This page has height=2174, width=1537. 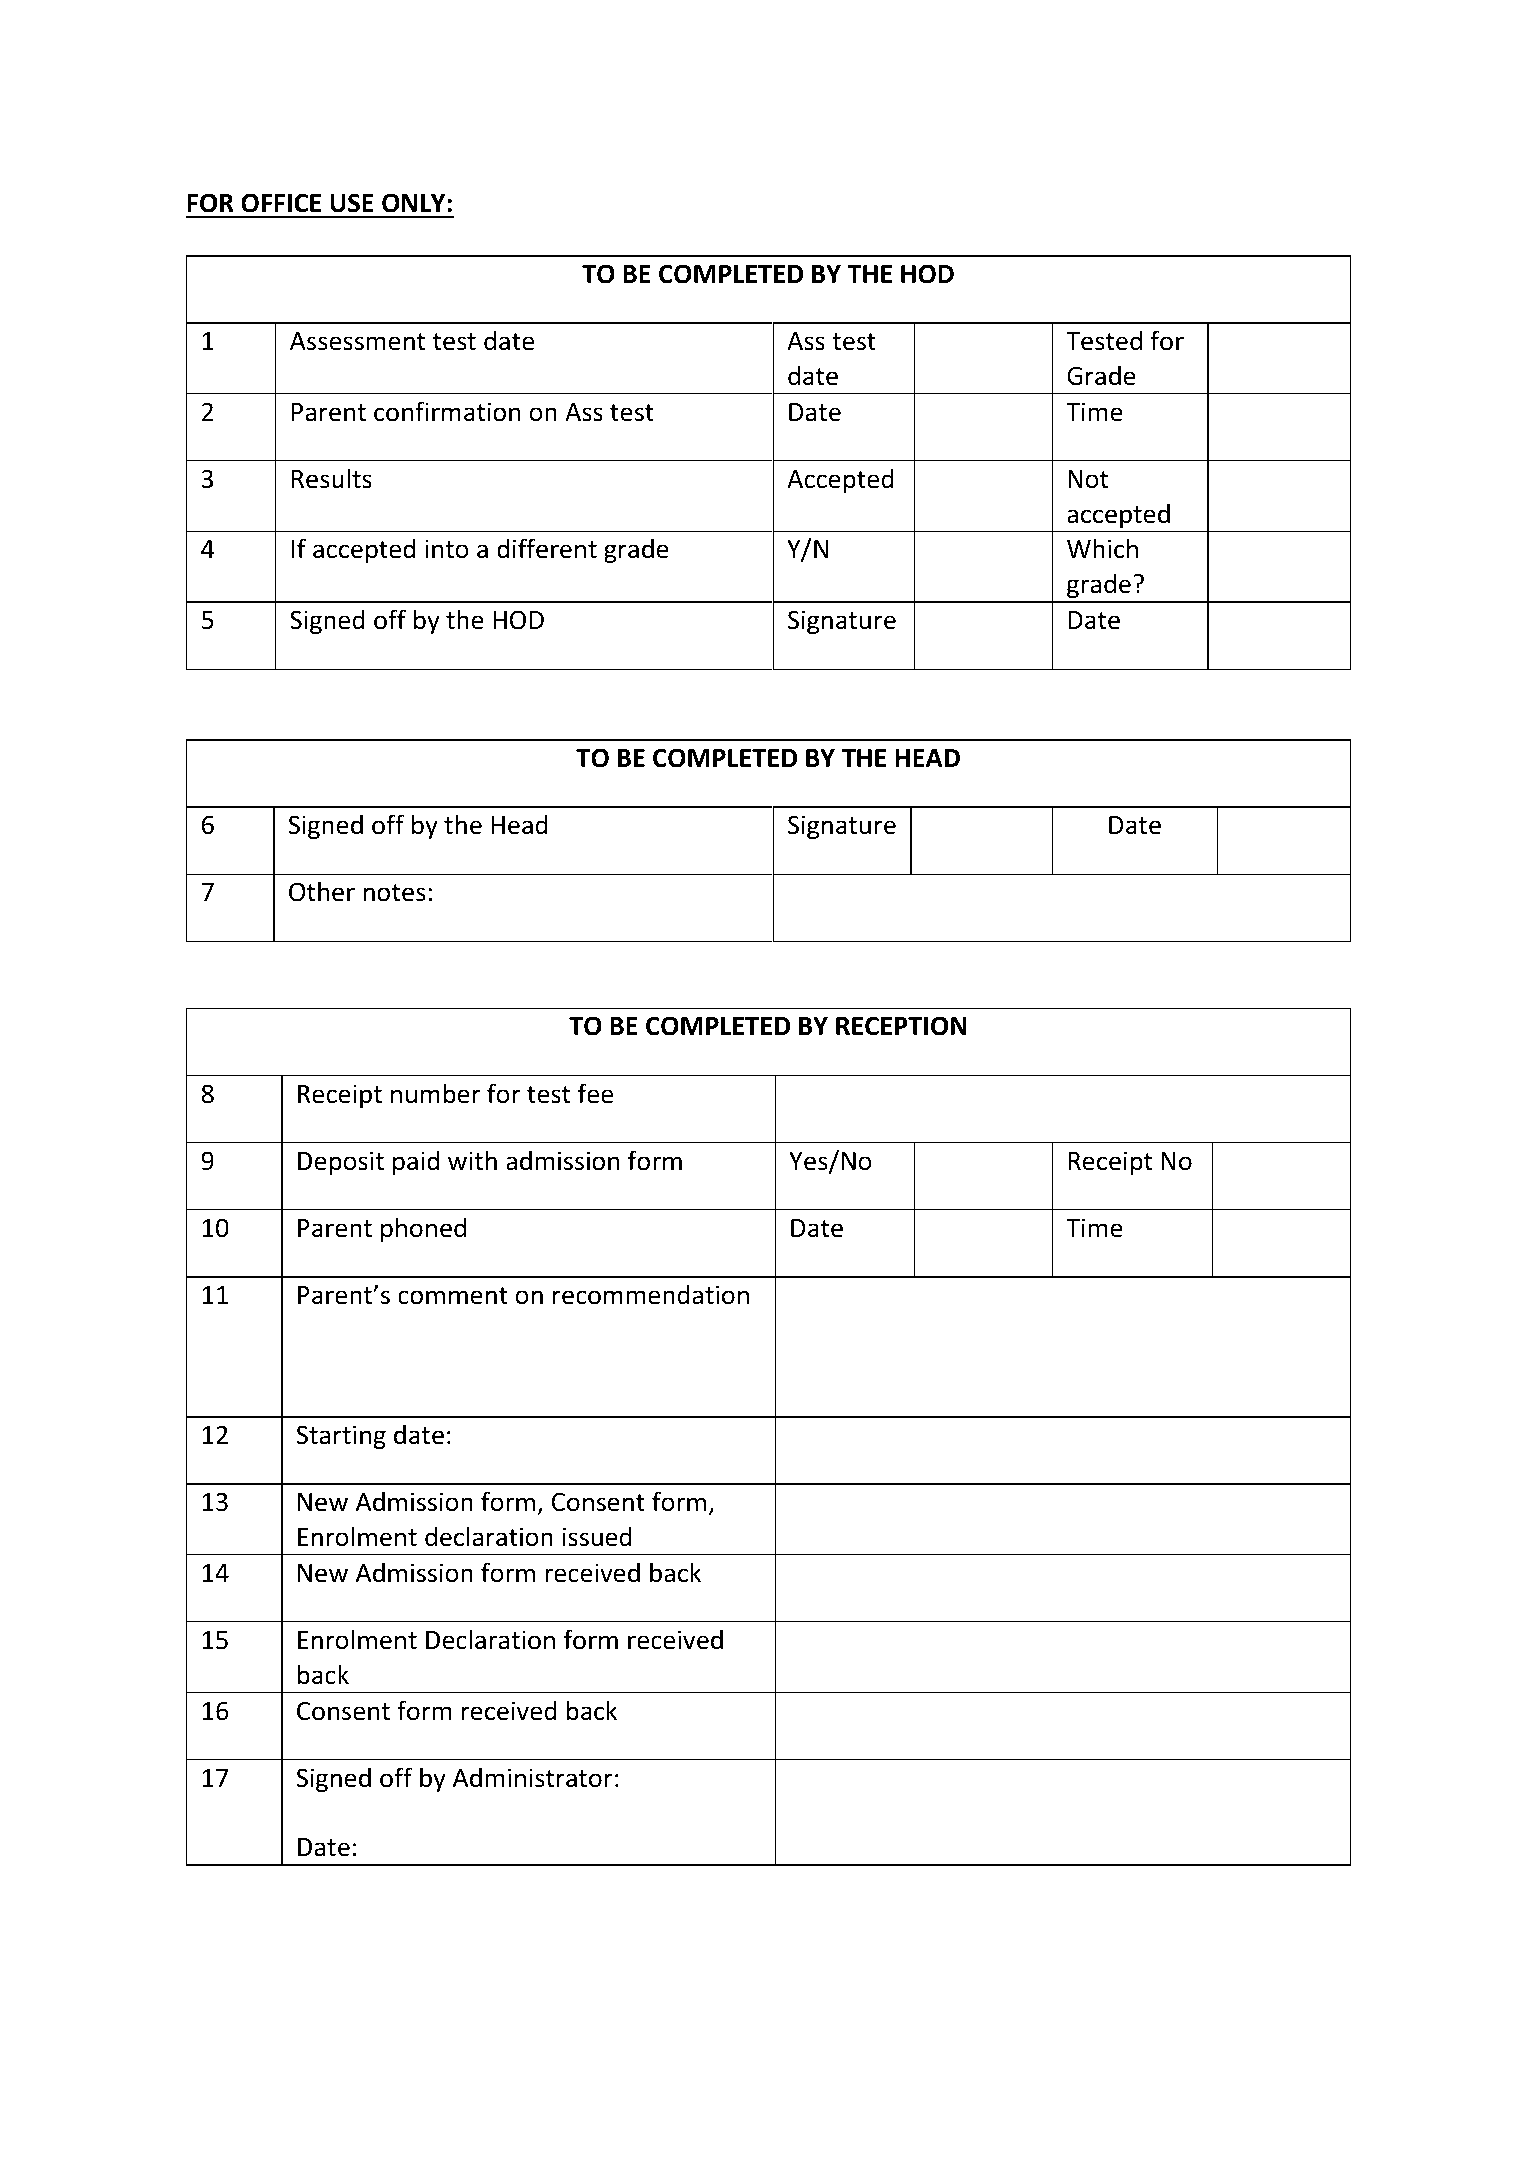 What do you see at coordinates (533, 1777) in the page?
I see `Administrator` at bounding box center [533, 1777].
